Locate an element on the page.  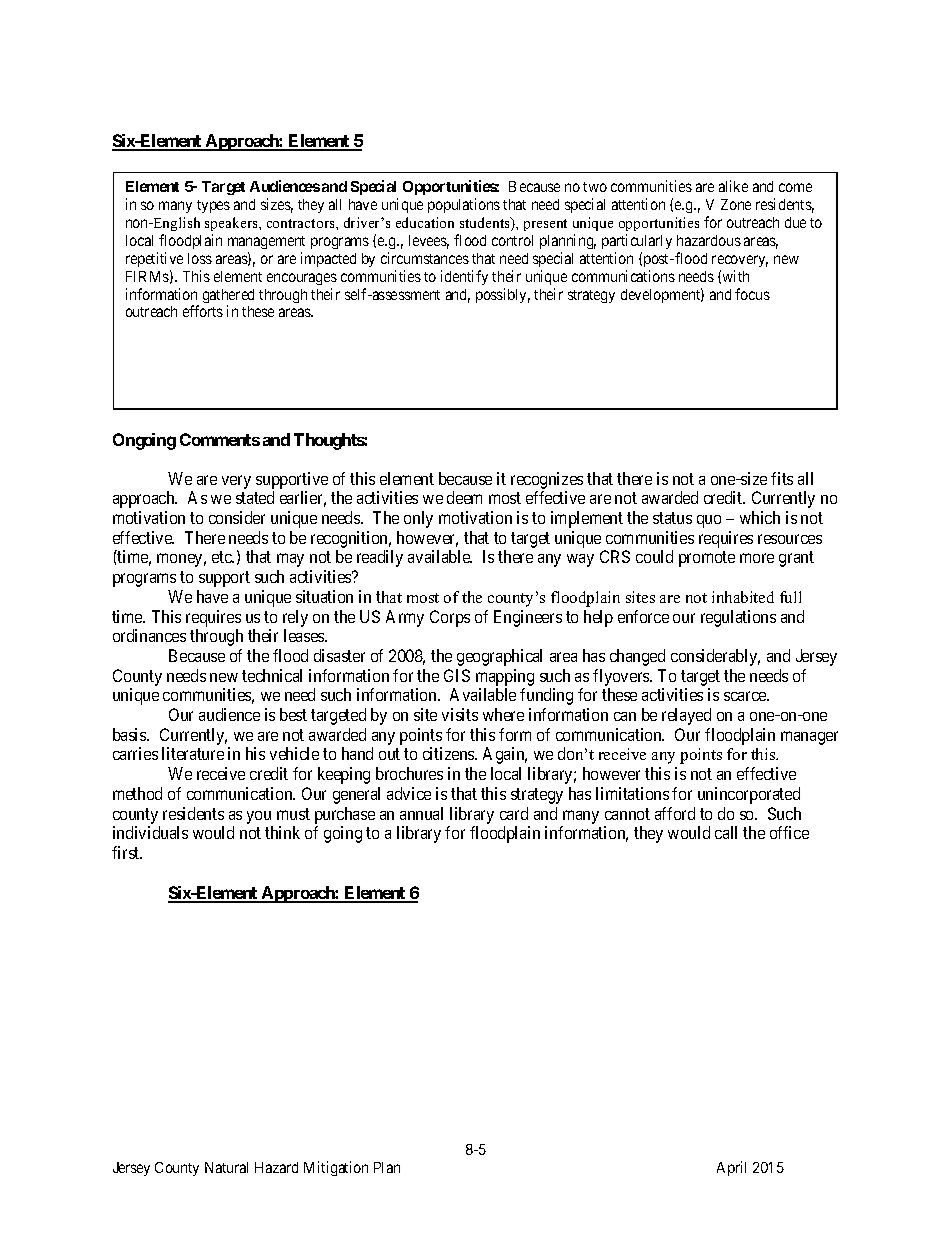
Natural is located at coordinates (226, 1167).
